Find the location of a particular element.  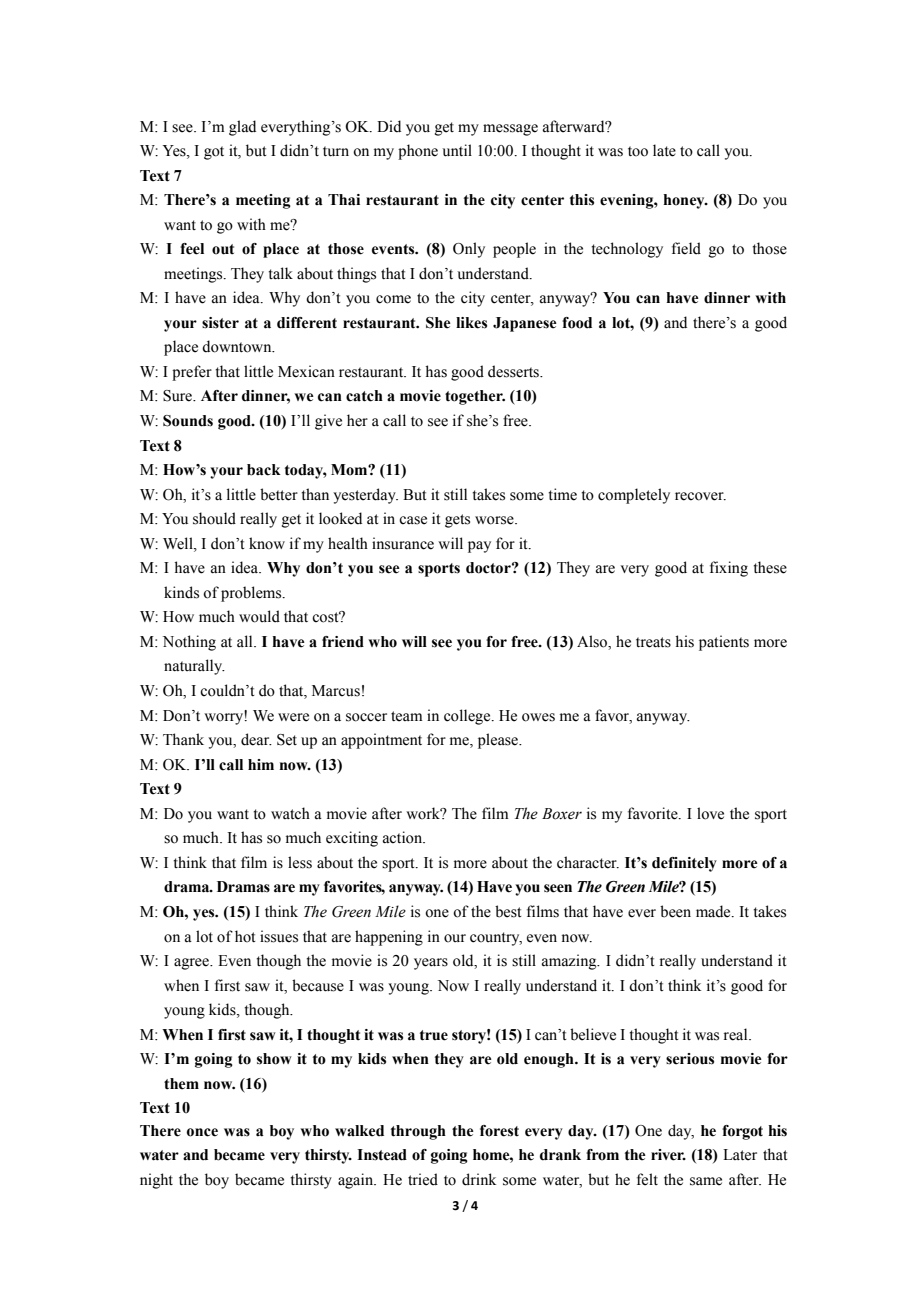

glad is located at coordinates (242, 128).
